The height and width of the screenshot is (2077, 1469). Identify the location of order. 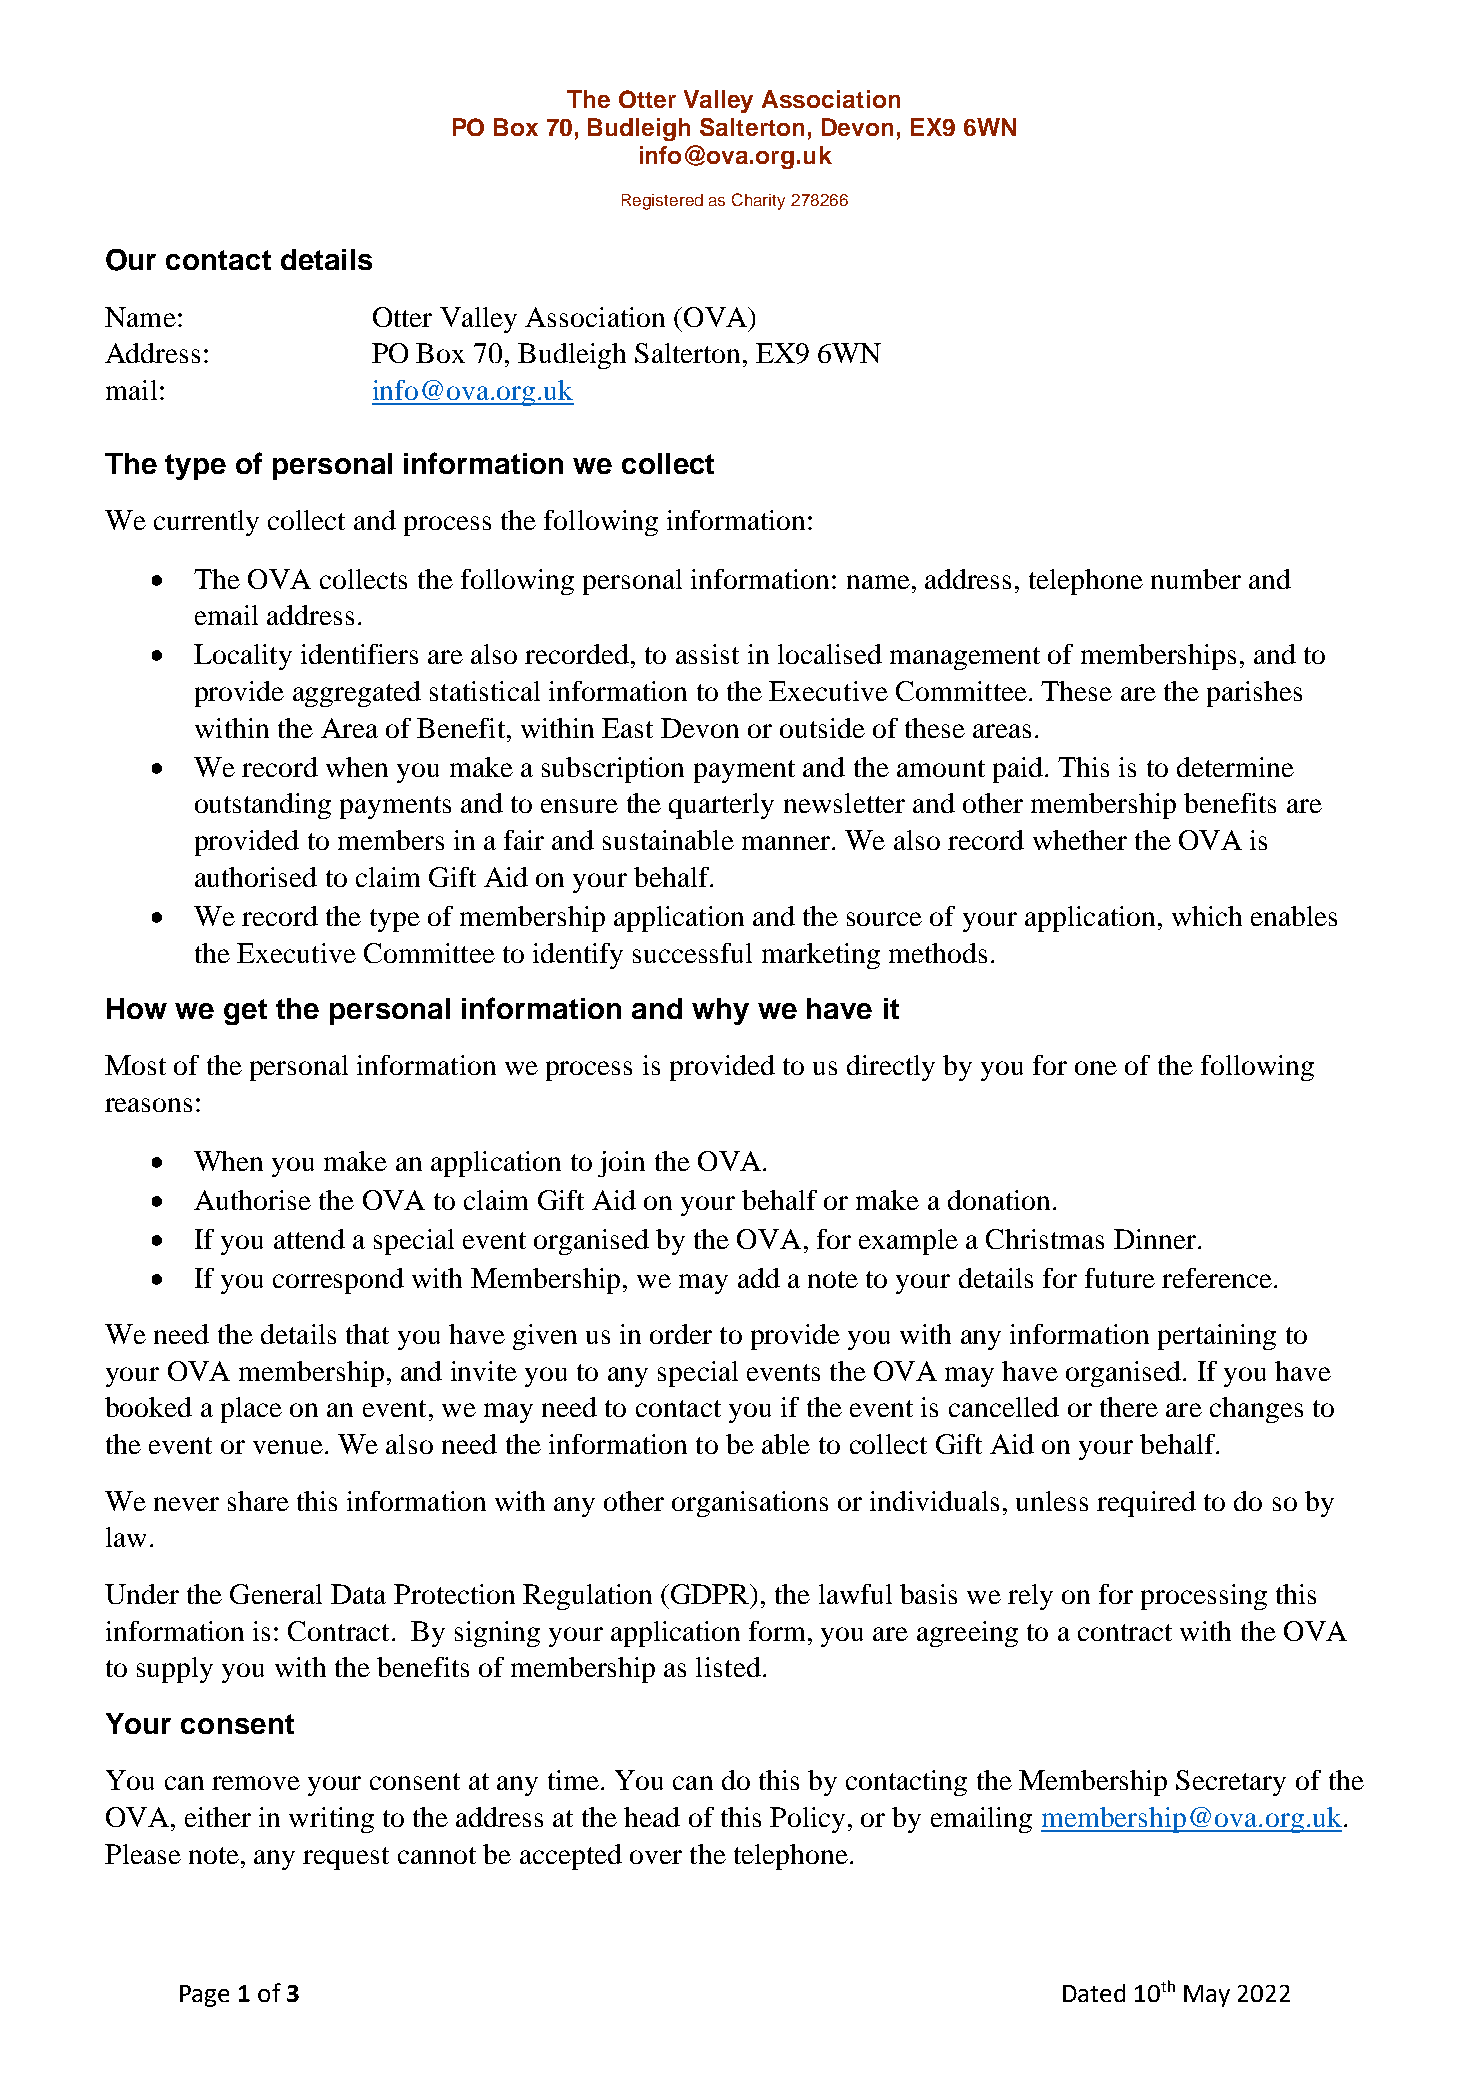
(681, 1334).
